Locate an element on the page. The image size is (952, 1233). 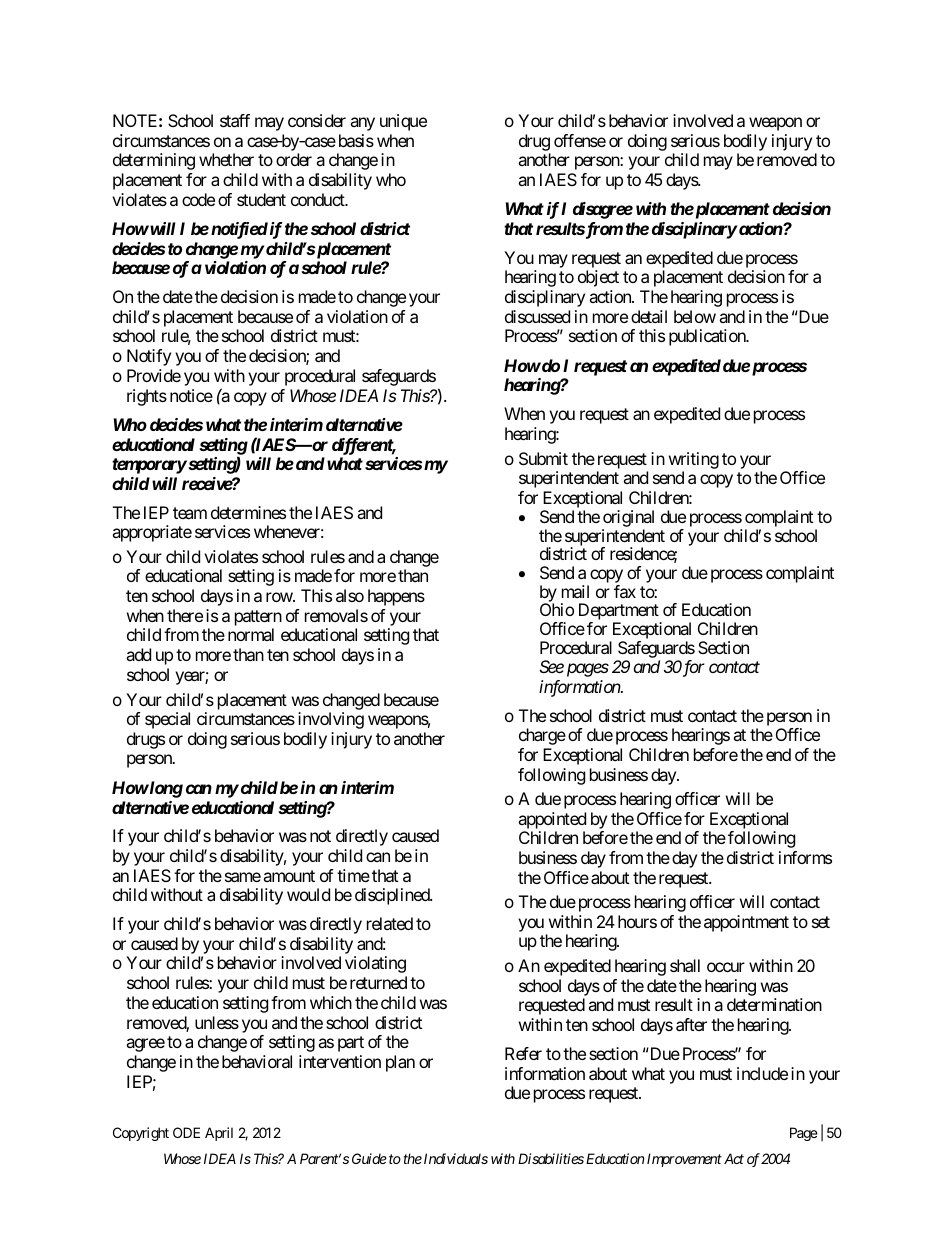
informs is located at coordinates (805, 857).
